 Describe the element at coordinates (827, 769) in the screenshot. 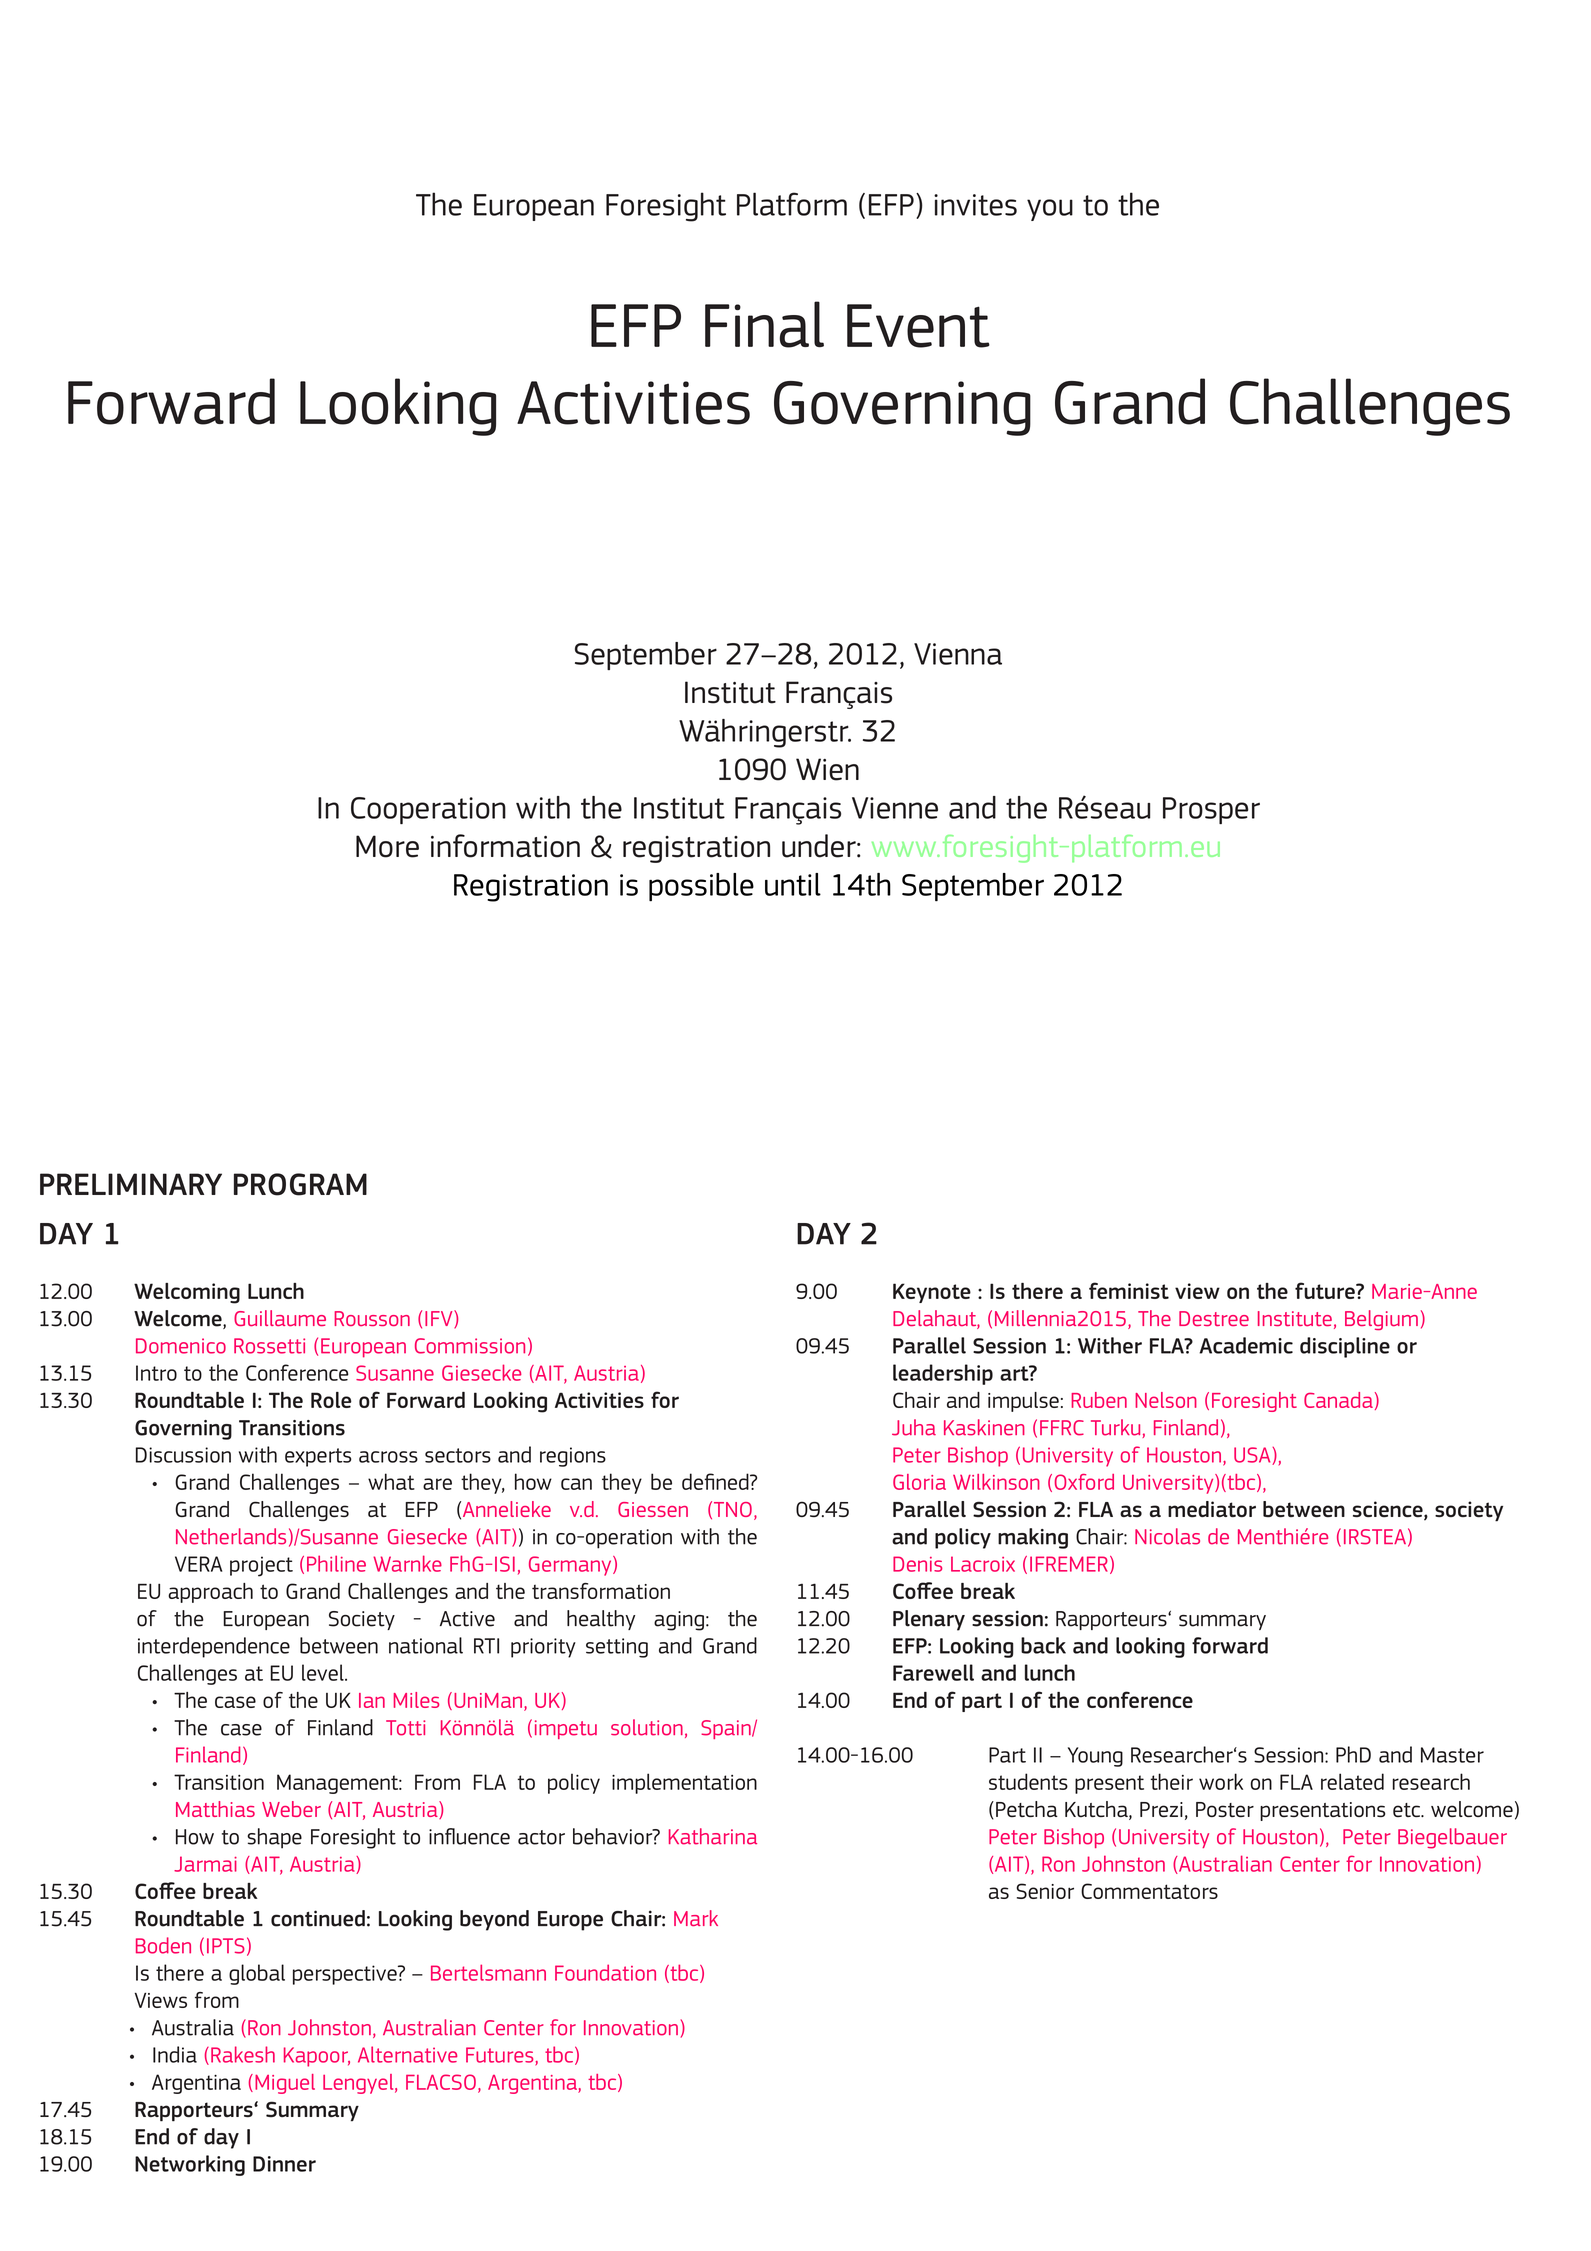

I see `Wien` at that location.
